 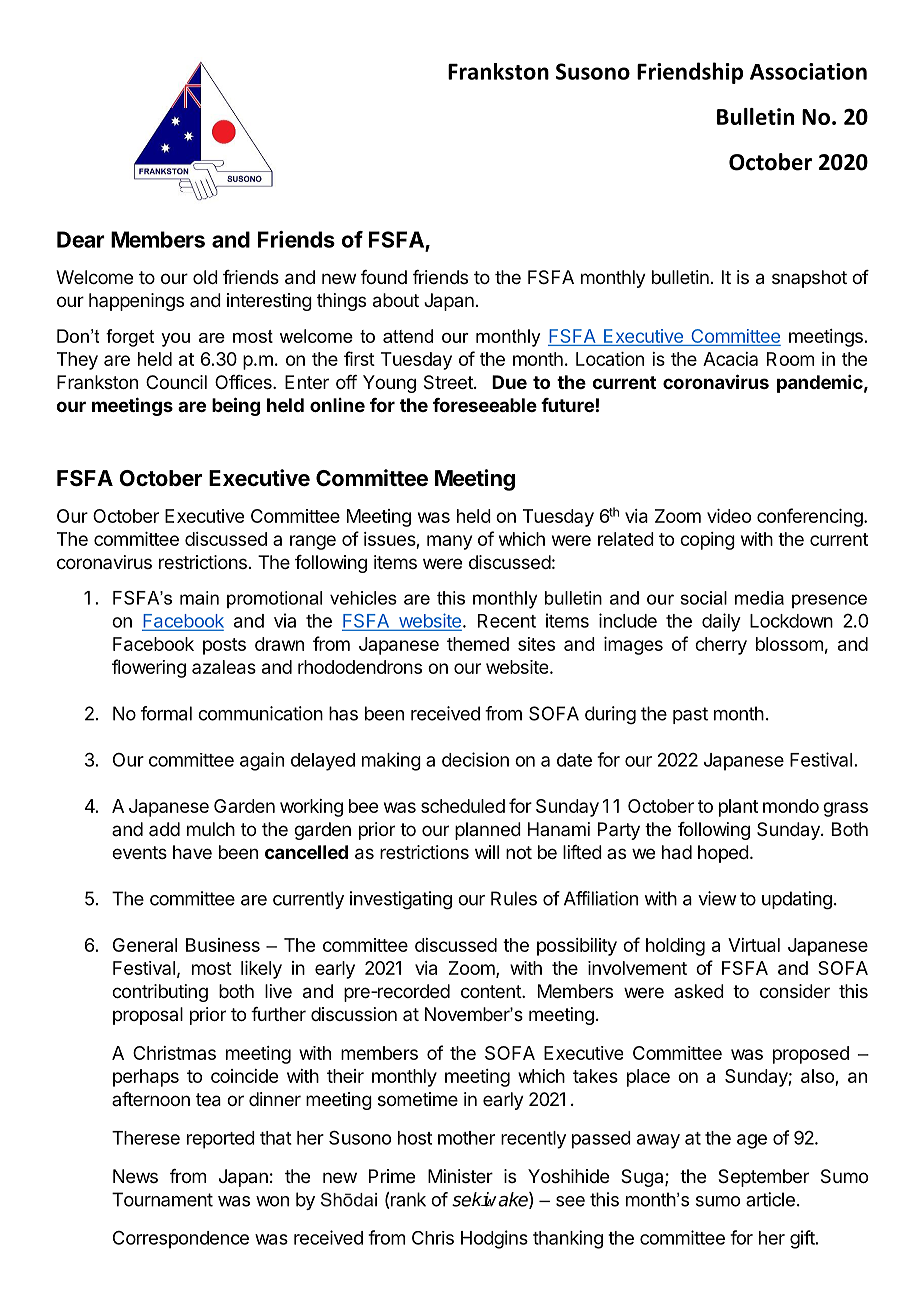 I want to click on Association, so click(x=808, y=71).
